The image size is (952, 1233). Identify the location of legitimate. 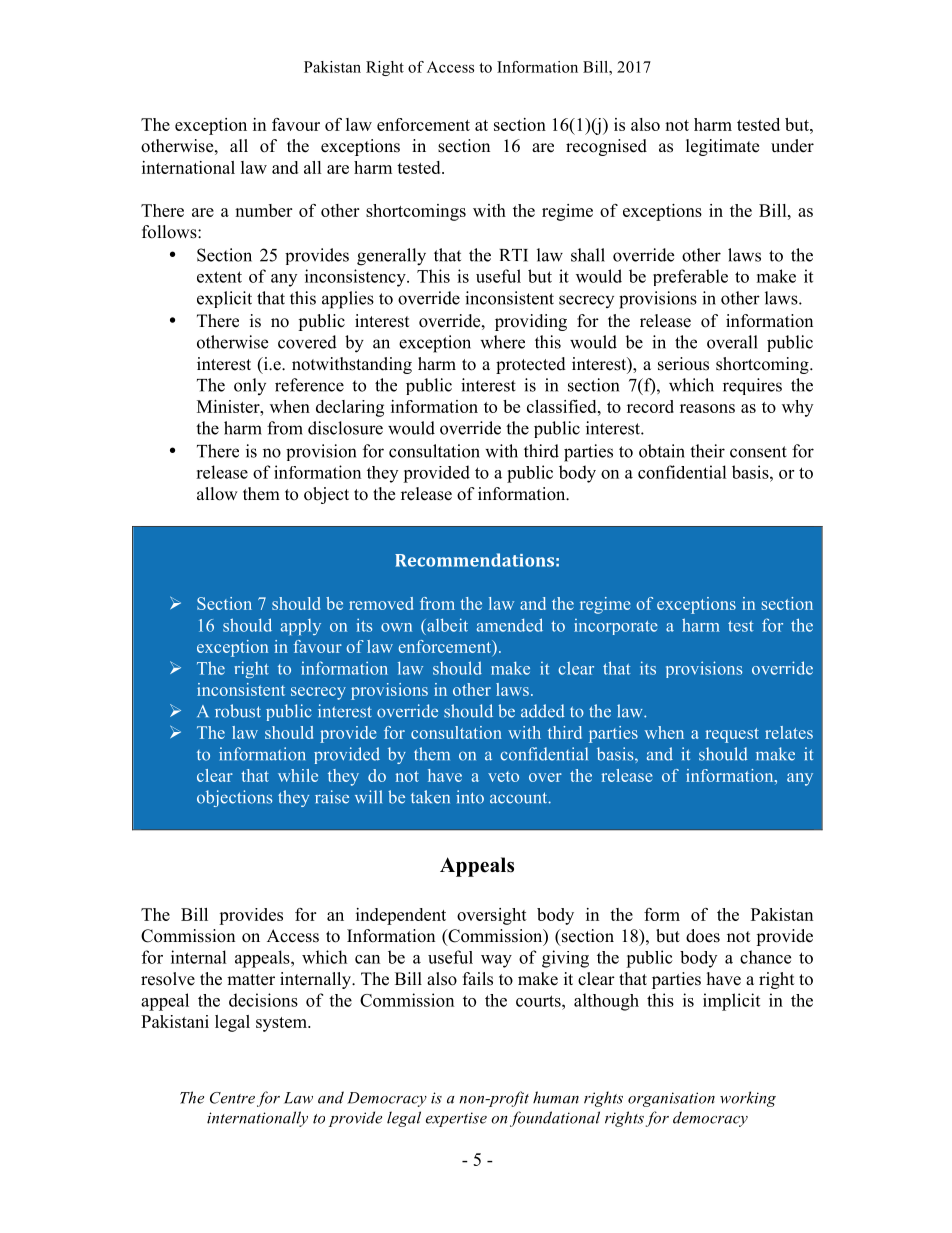
(722, 147).
